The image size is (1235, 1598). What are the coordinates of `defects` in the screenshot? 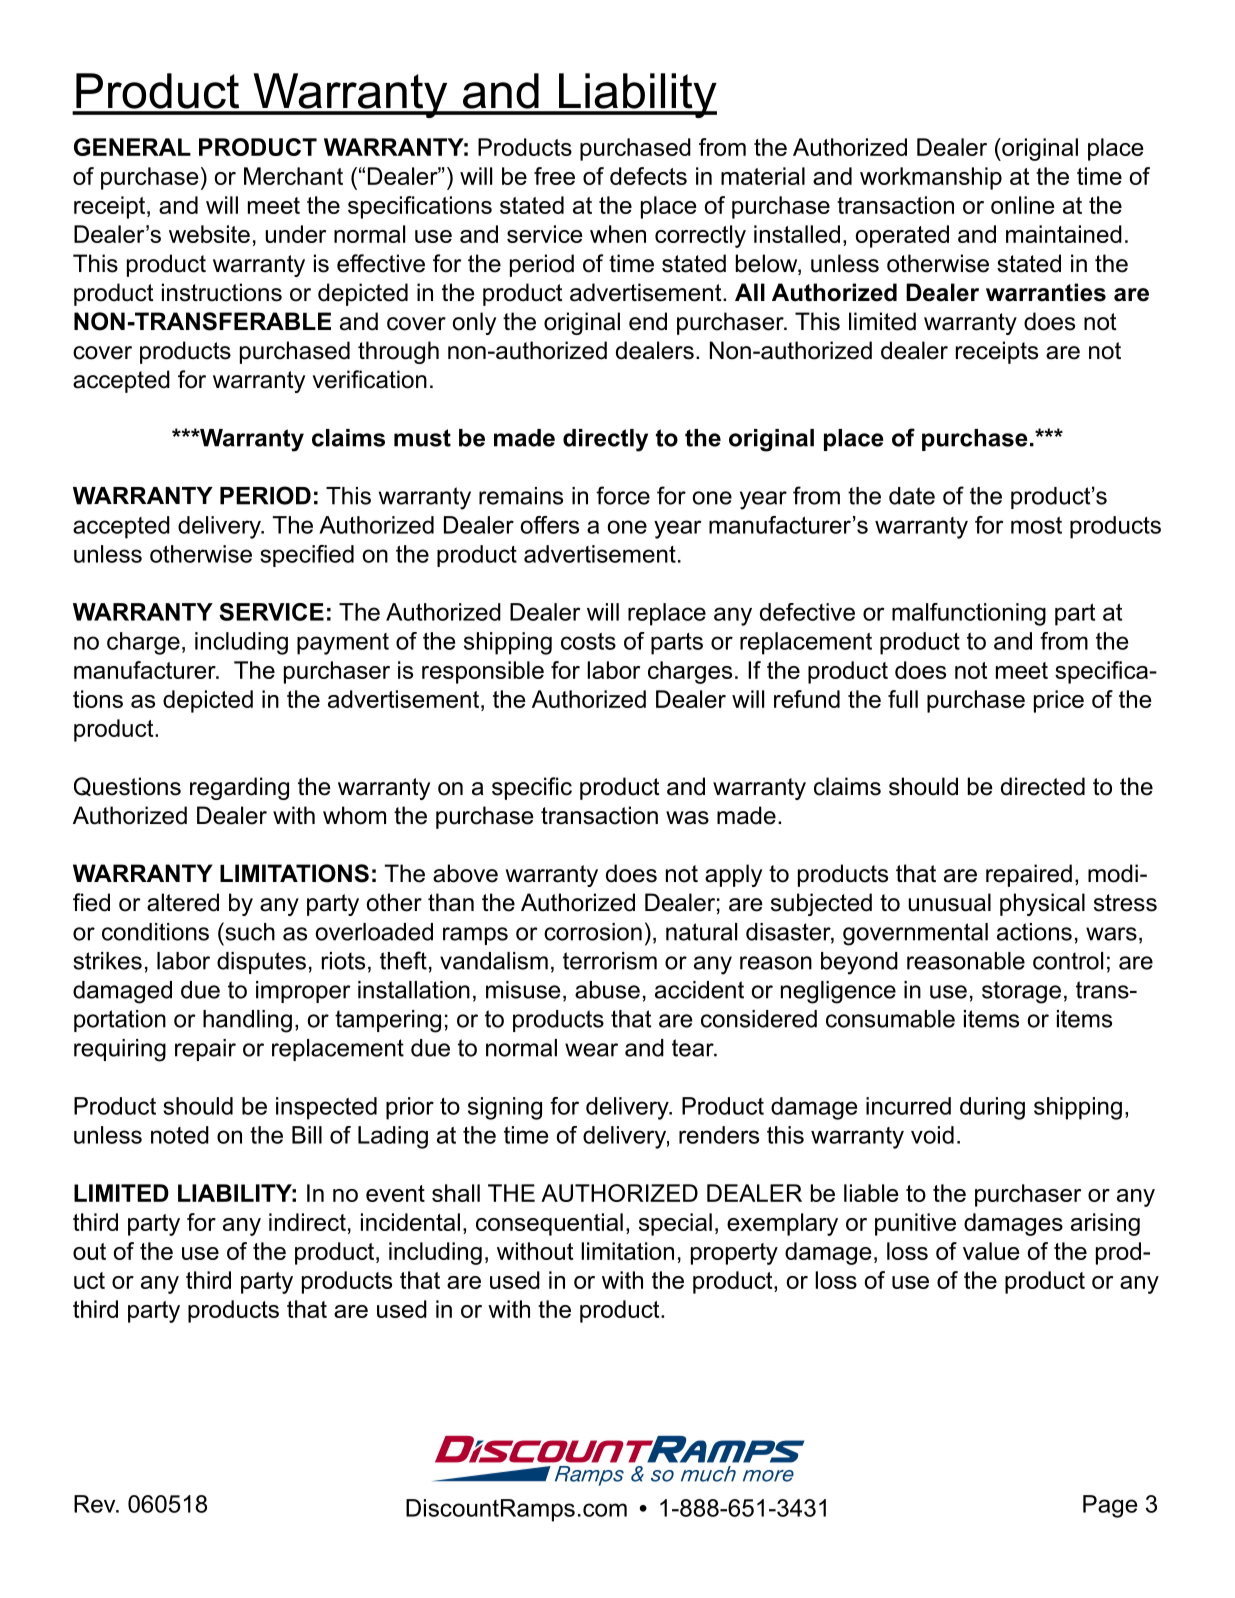 It's located at (648, 176).
